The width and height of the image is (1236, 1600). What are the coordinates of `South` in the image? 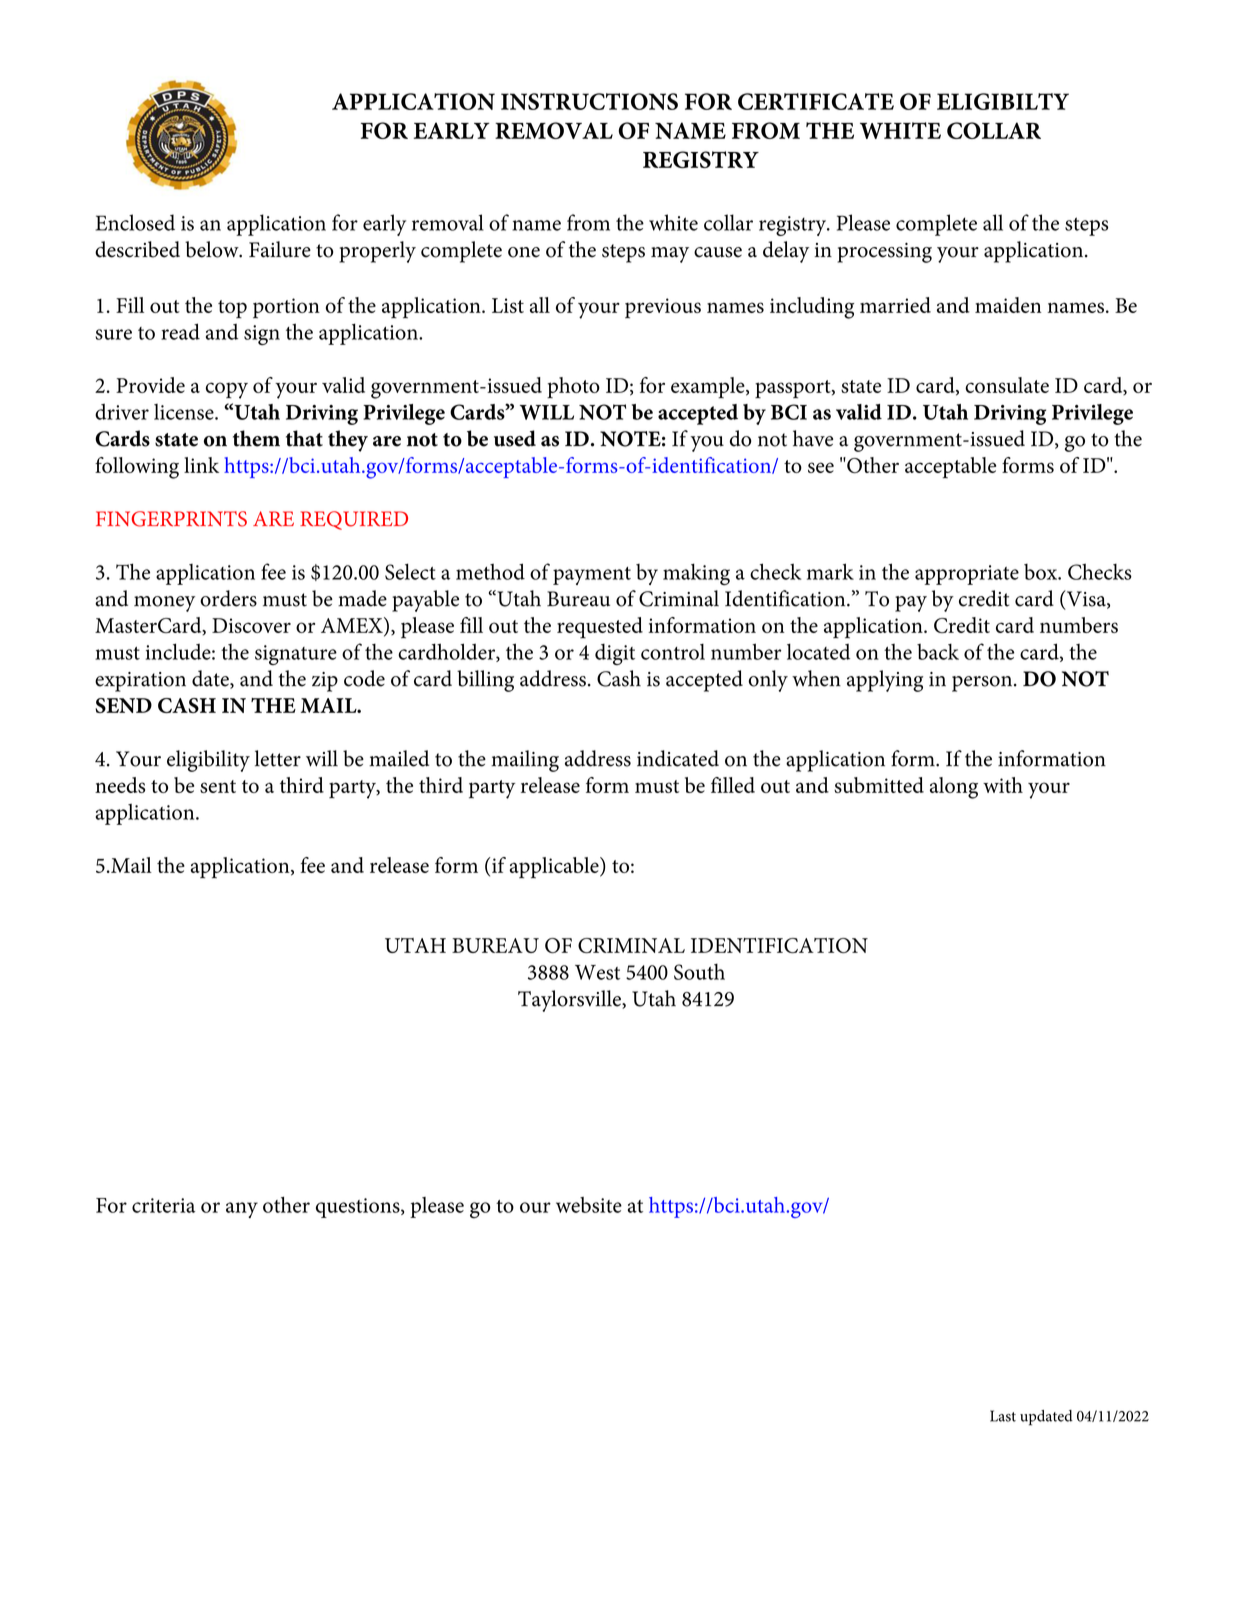 It's located at (699, 971).
